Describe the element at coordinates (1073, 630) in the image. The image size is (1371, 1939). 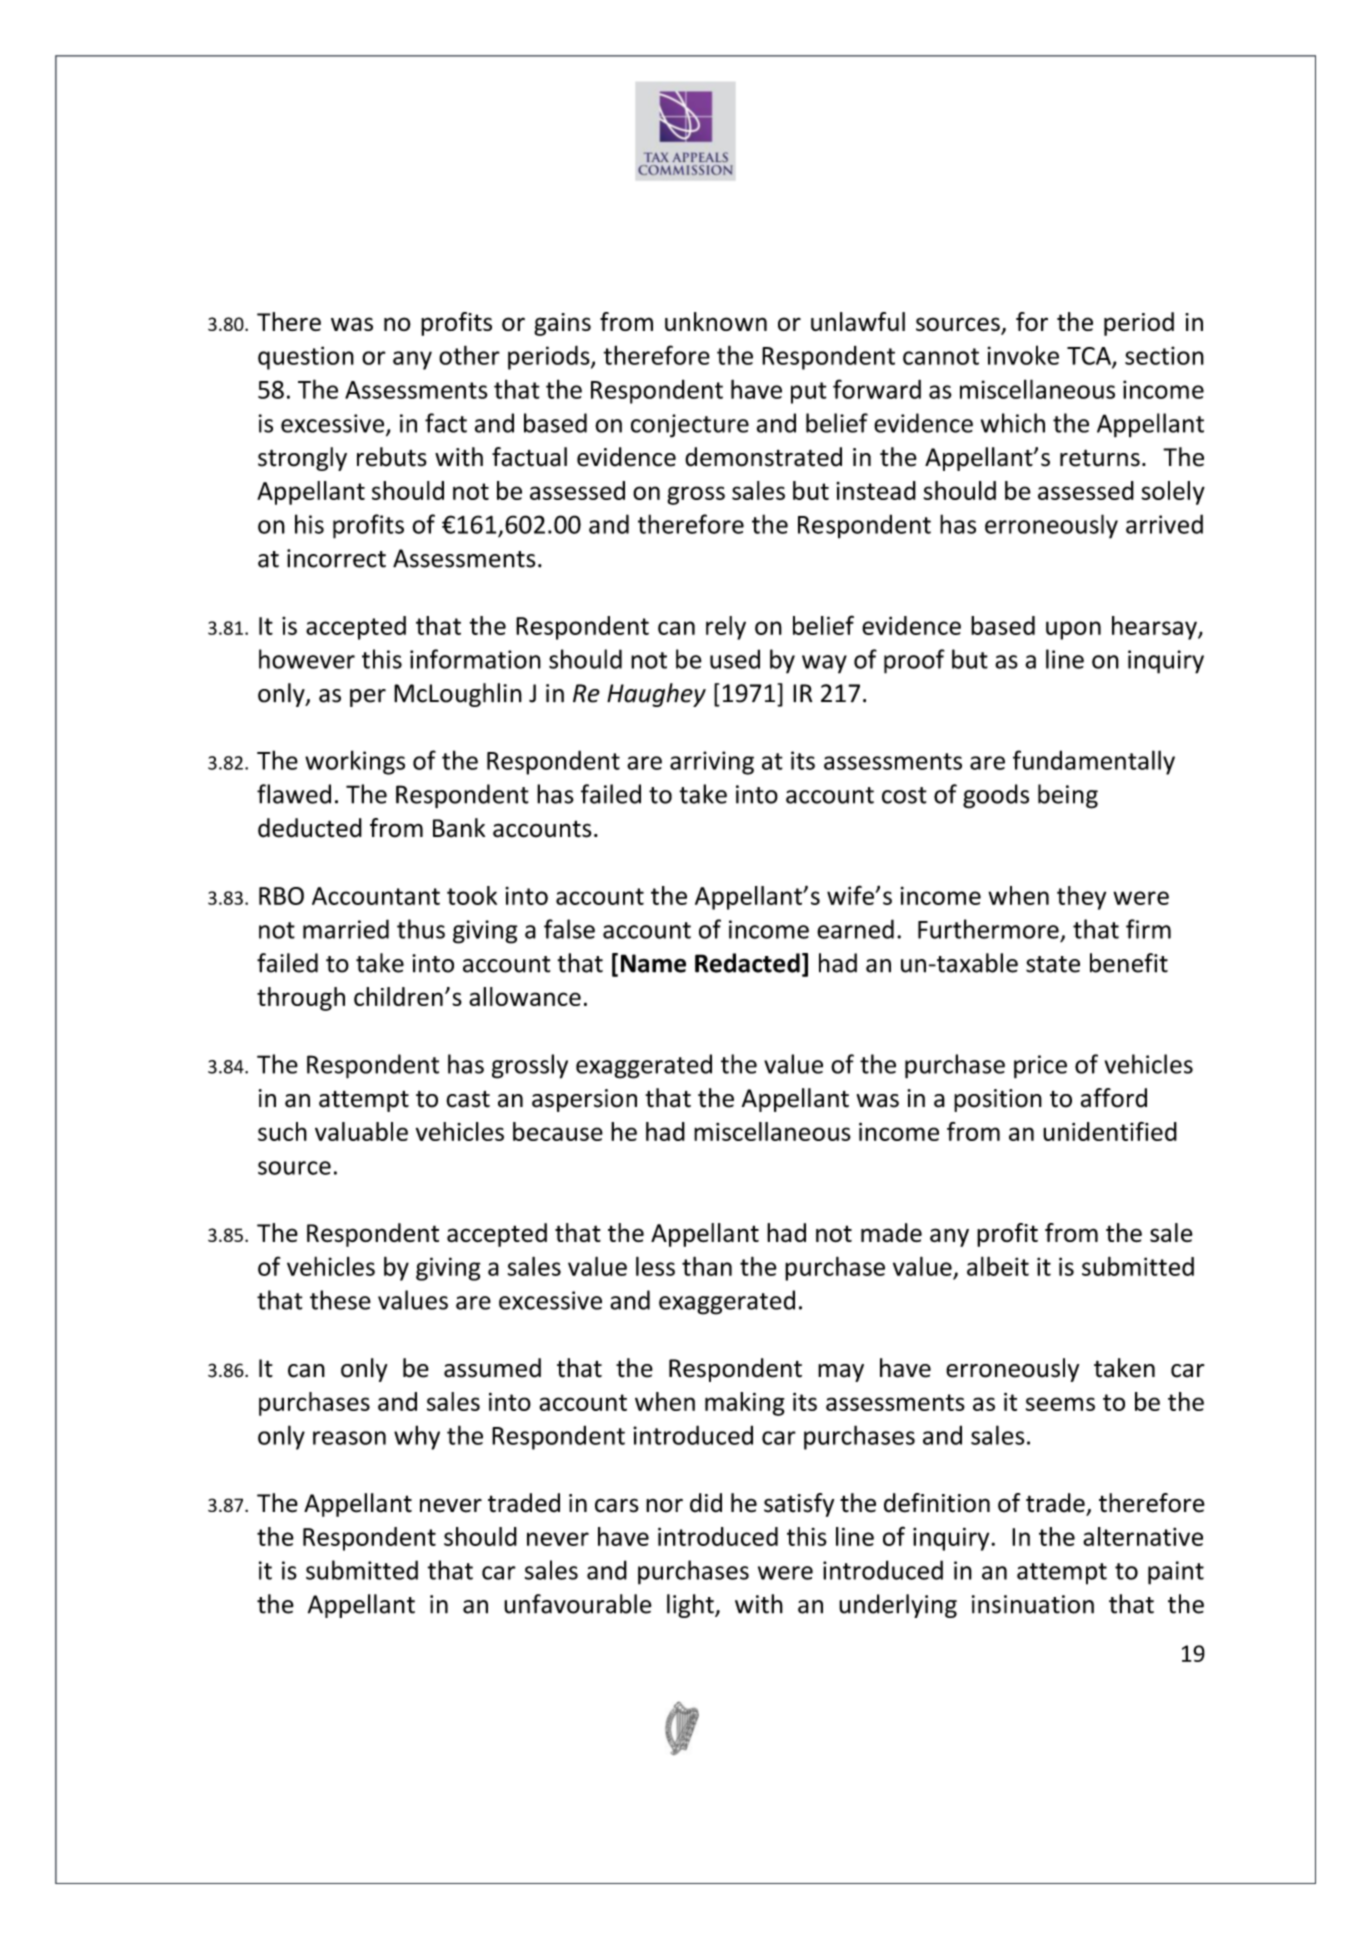
I see `upon` at that location.
